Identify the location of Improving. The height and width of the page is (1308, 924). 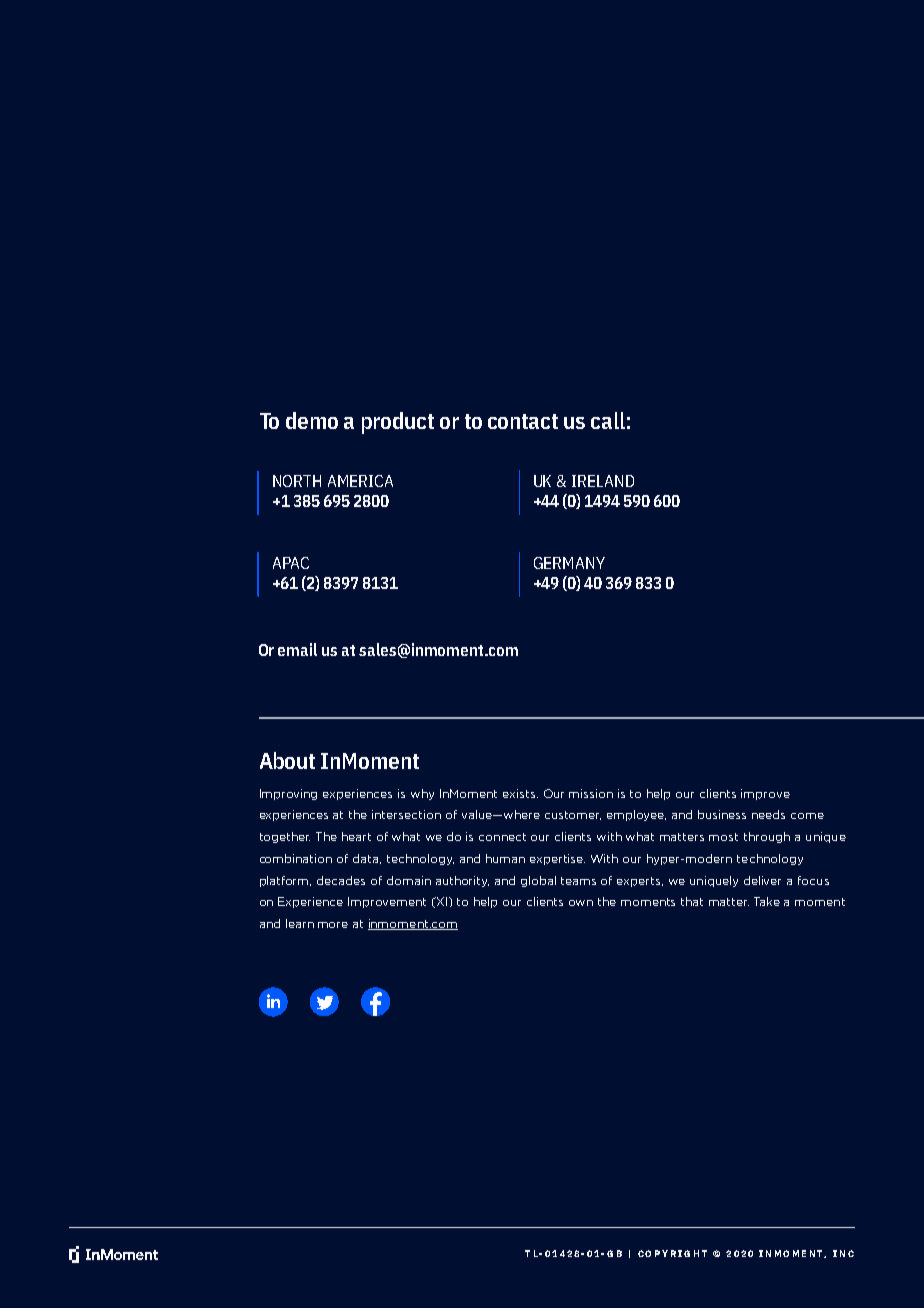
(288, 794).
